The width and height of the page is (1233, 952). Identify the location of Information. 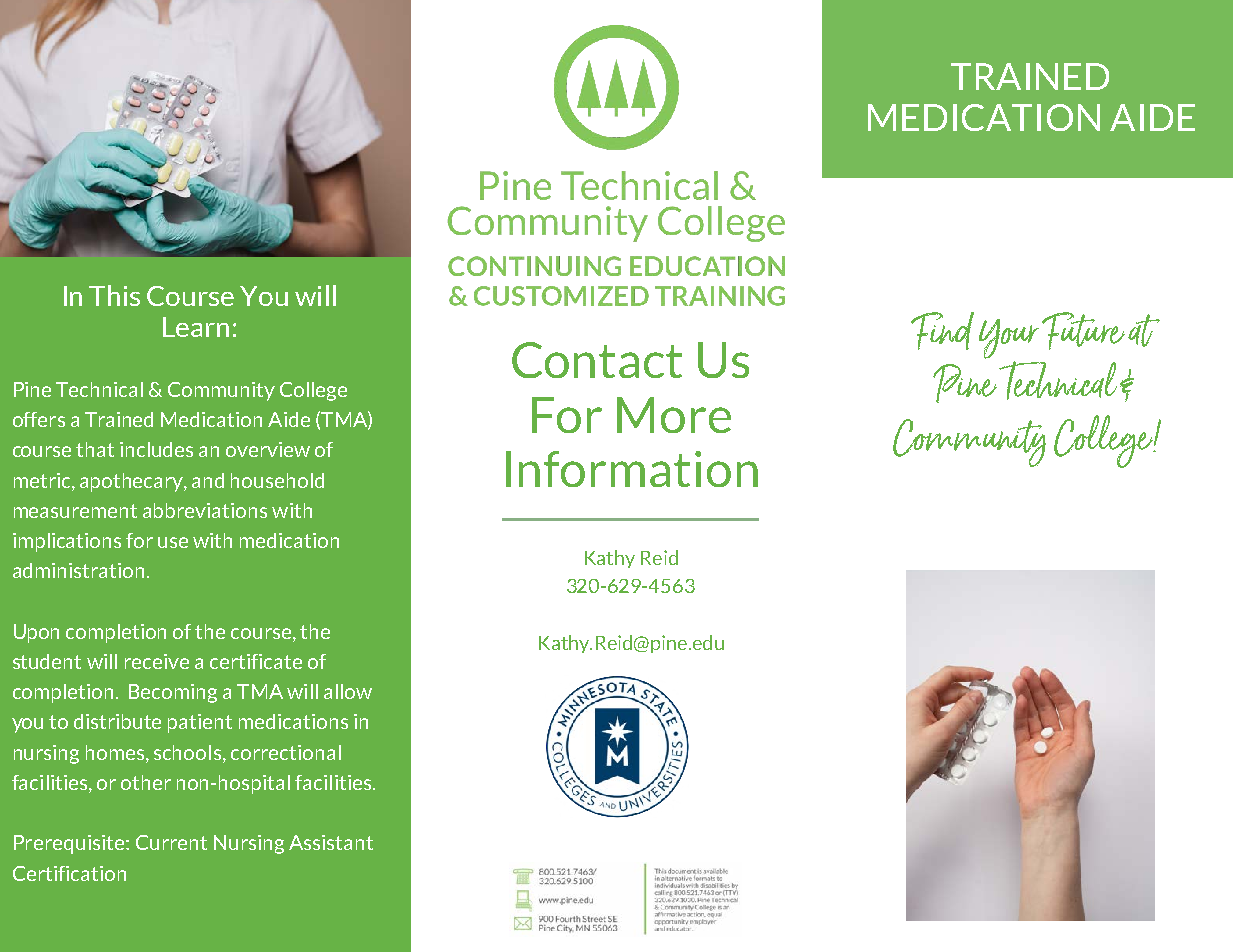
(632, 469).
